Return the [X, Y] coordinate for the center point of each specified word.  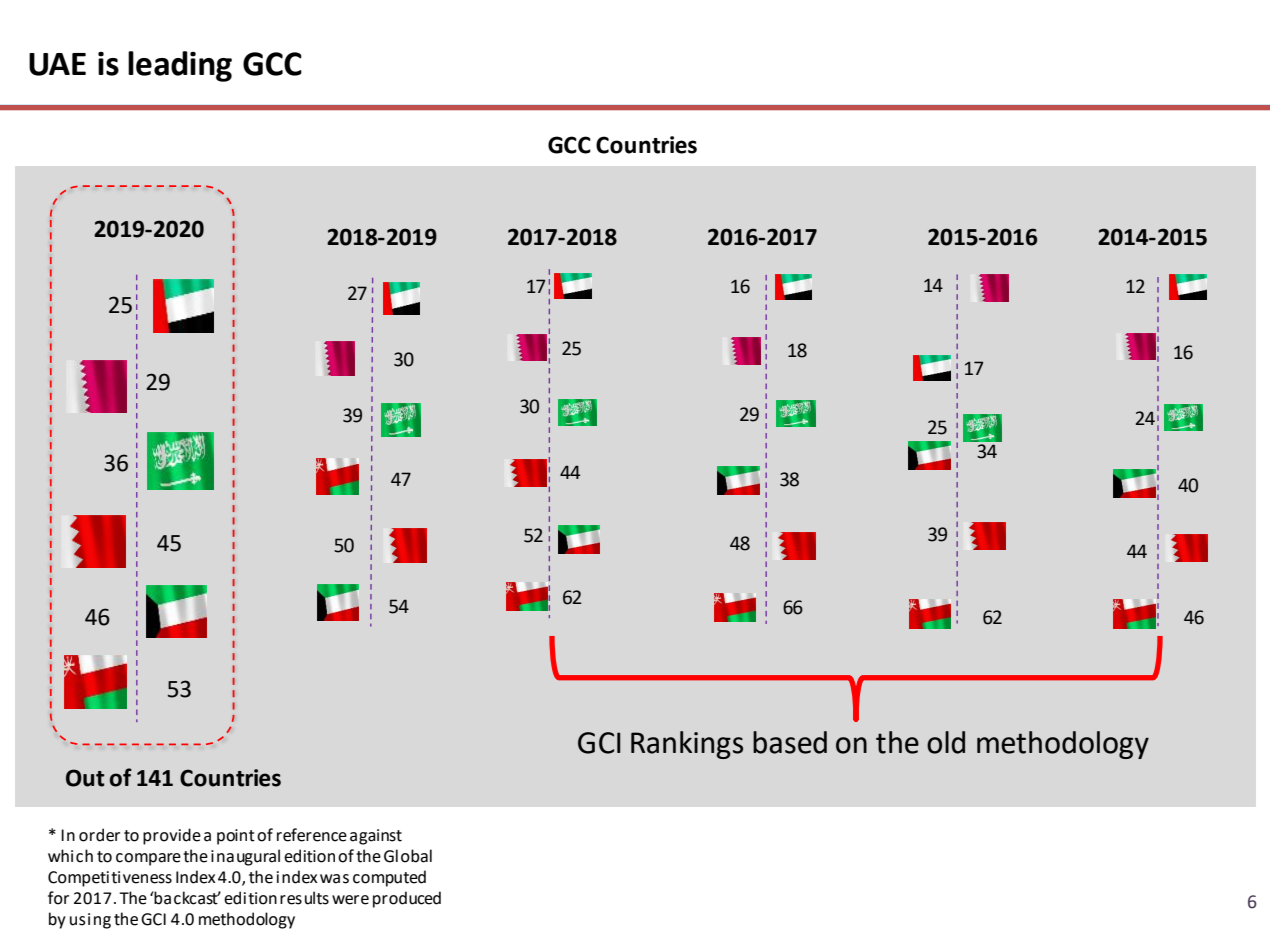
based [790, 742]
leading [180, 66]
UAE [57, 64]
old [946, 742]
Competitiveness [110, 879]
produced [407, 899]
